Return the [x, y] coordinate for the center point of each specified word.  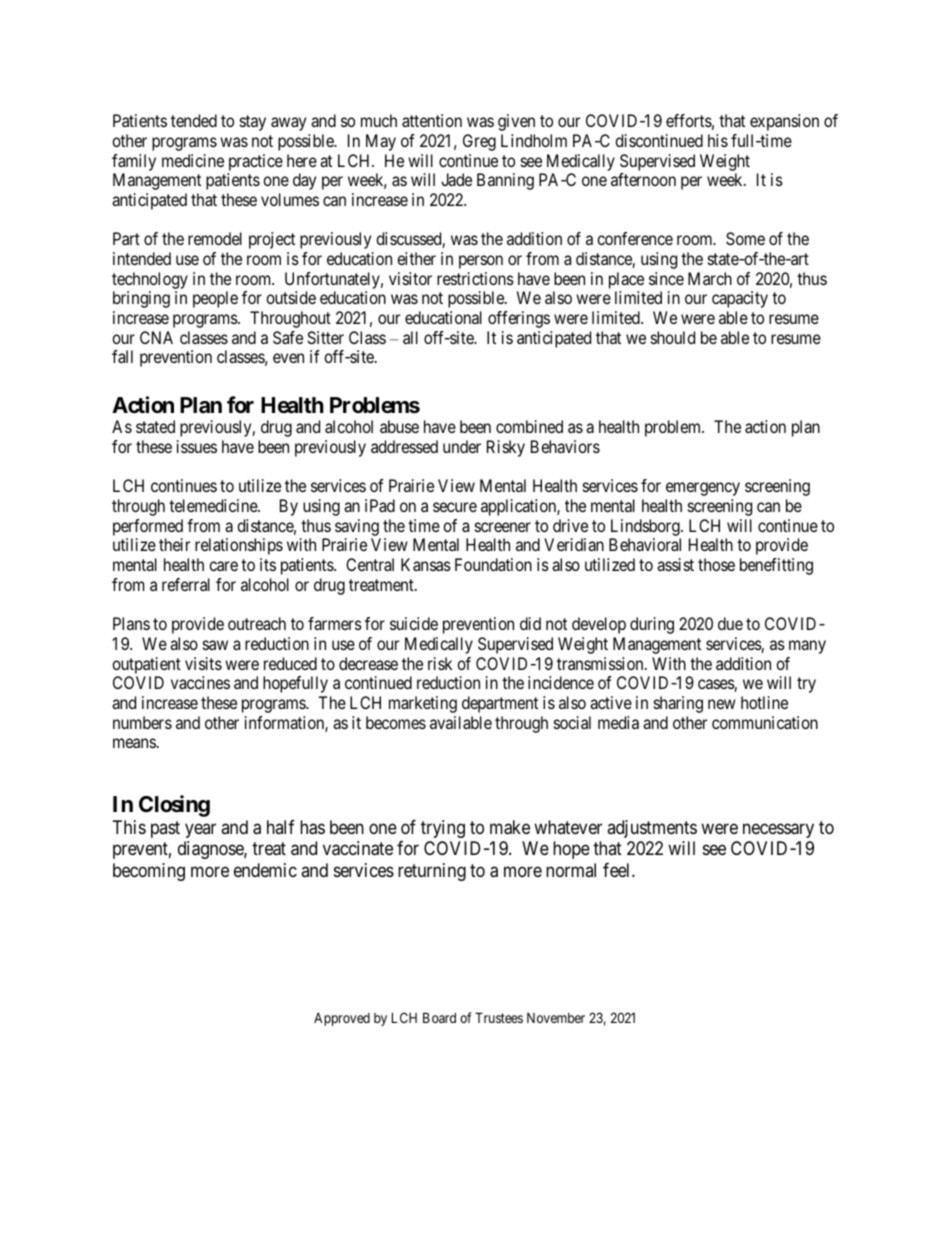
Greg [479, 142]
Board [439, 1017]
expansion [784, 122]
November [556, 1018]
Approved [342, 1019]
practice [256, 162]
